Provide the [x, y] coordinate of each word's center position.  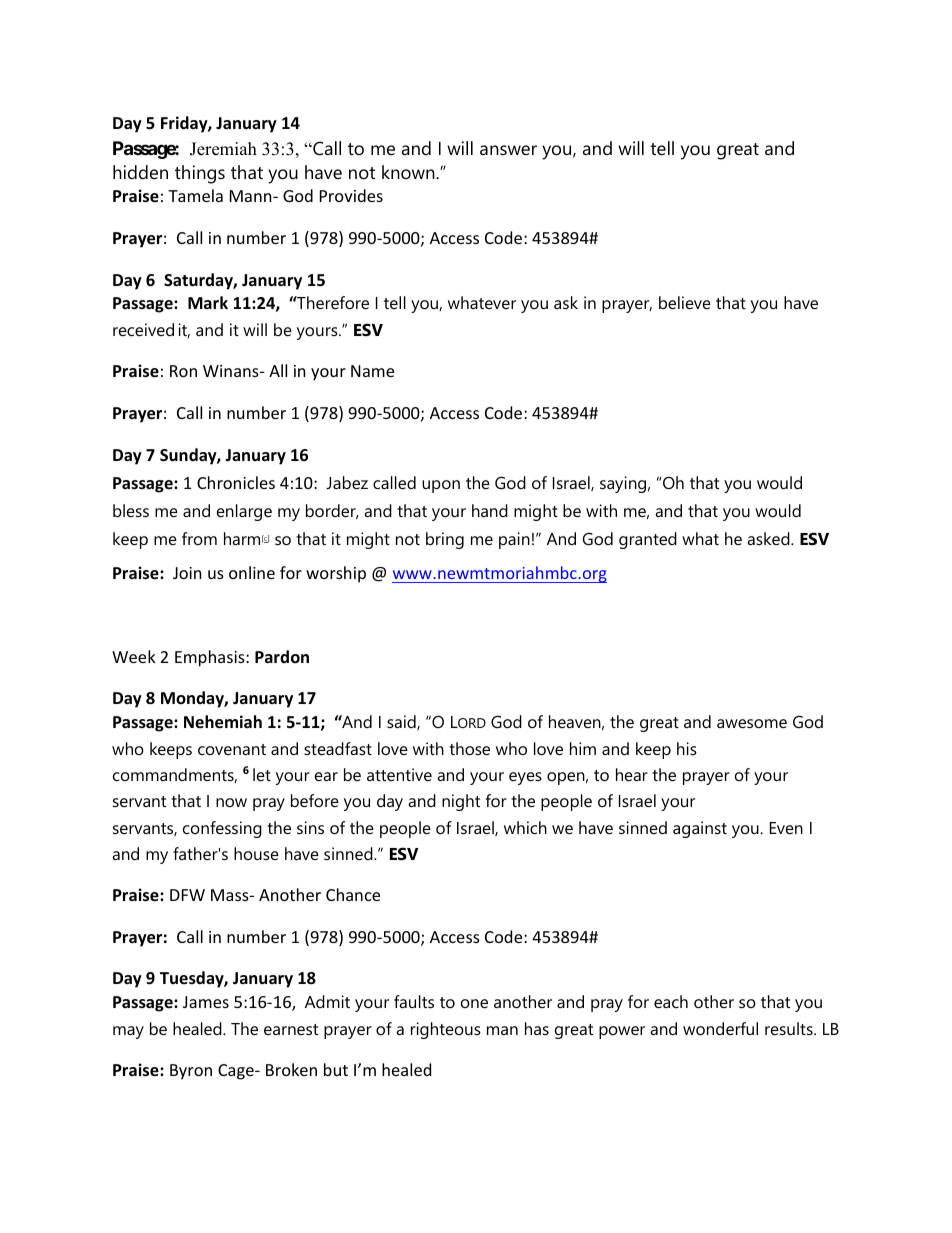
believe [685, 302]
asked [769, 538]
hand [490, 510]
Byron [191, 1072]
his [687, 748]
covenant [232, 749]
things [200, 174]
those [469, 748]
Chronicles [236, 482]
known [409, 172]
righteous [446, 1030]
